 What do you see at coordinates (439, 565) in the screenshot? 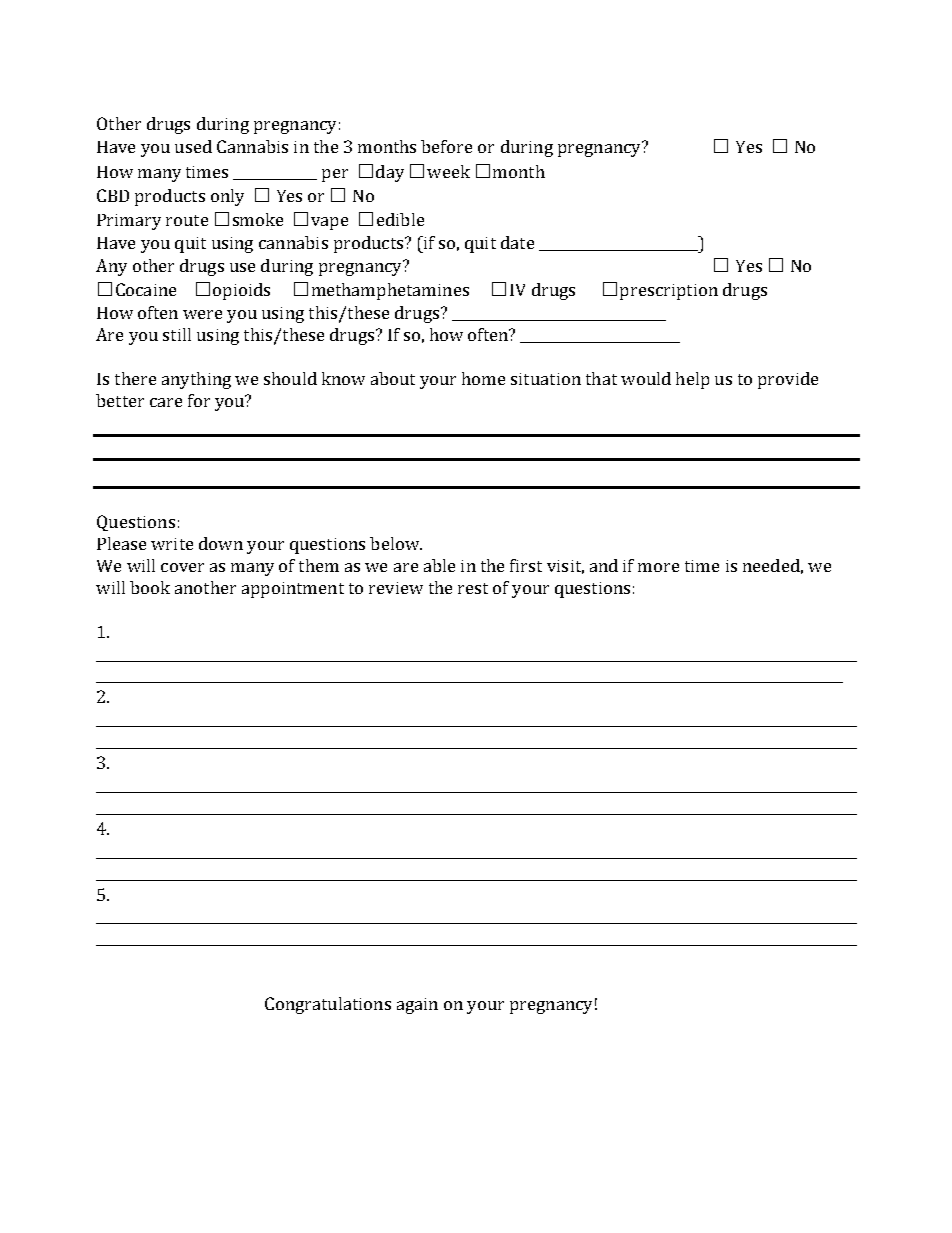
I see `able` at bounding box center [439, 565].
